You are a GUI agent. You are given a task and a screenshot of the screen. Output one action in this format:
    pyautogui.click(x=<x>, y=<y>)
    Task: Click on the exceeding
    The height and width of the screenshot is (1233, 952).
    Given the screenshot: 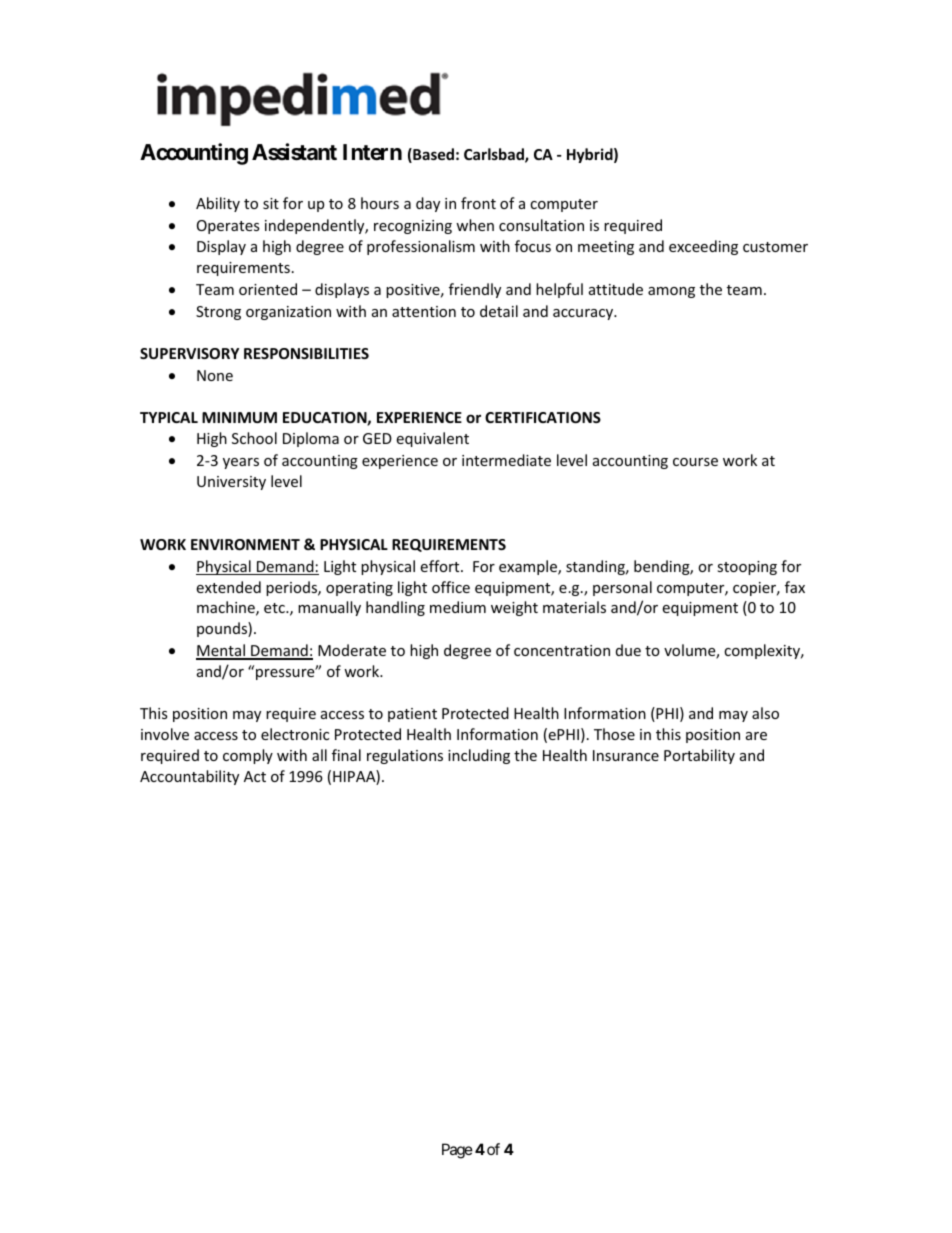 What is the action you would take?
    pyautogui.click(x=703, y=247)
